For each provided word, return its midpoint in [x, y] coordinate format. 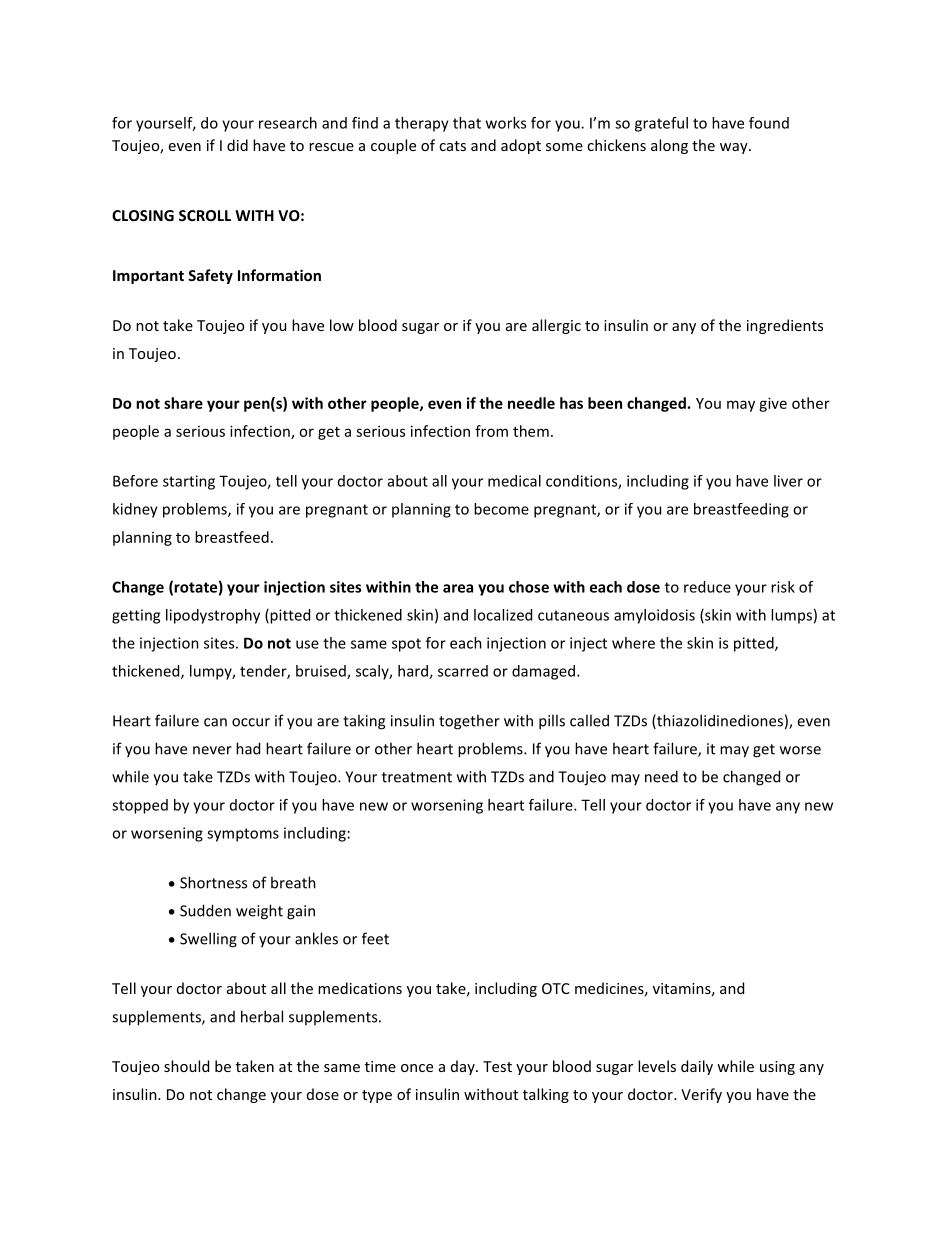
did [237, 145]
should [186, 1066]
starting [189, 482]
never [212, 750]
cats [452, 146]
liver [788, 481]
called [589, 720]
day [464, 1067]
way [735, 148]
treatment [417, 777]
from [491, 431]
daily [697, 1067]
